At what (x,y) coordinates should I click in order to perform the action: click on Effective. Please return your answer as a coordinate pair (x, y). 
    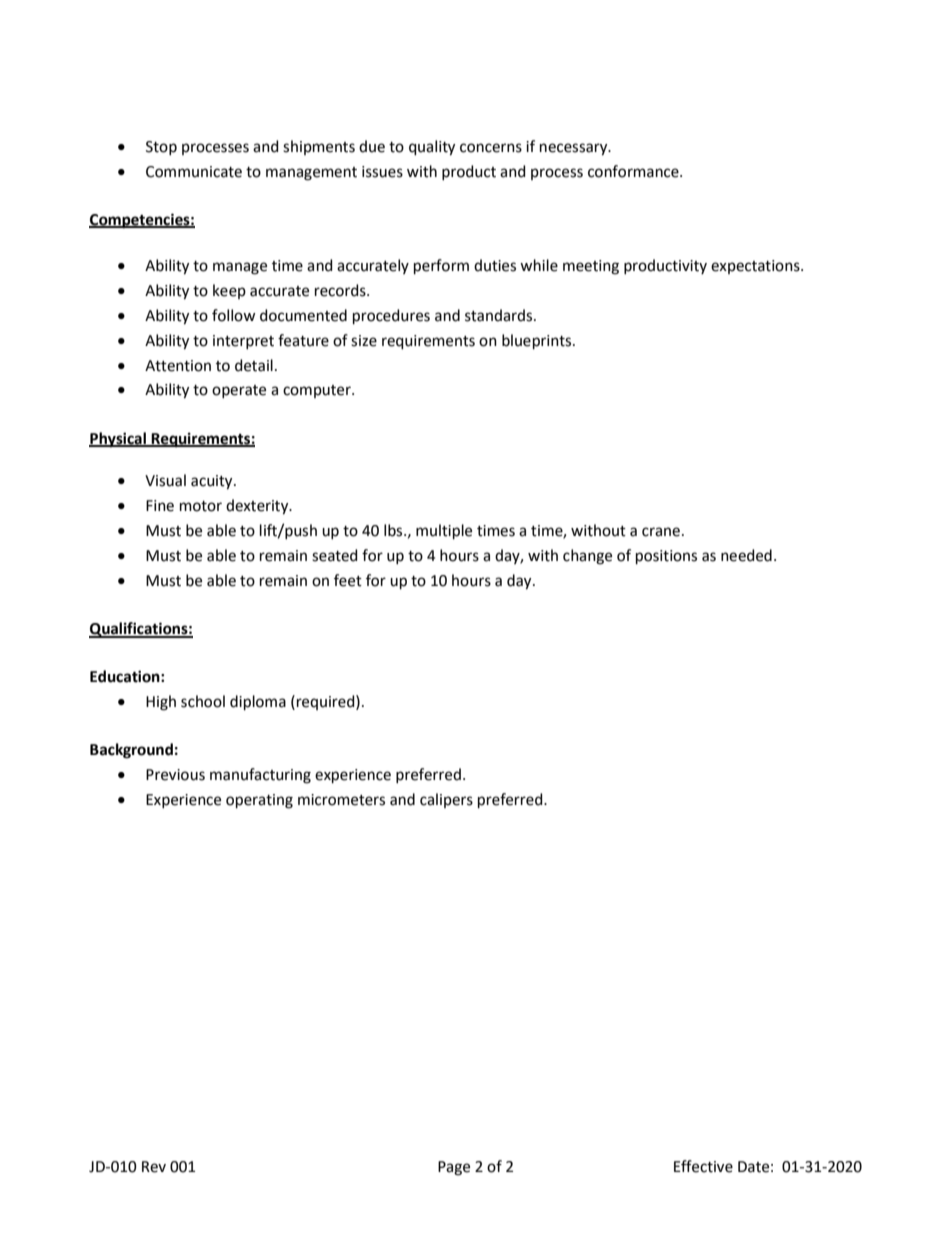
    Looking at the image, I should click on (703, 1166).
